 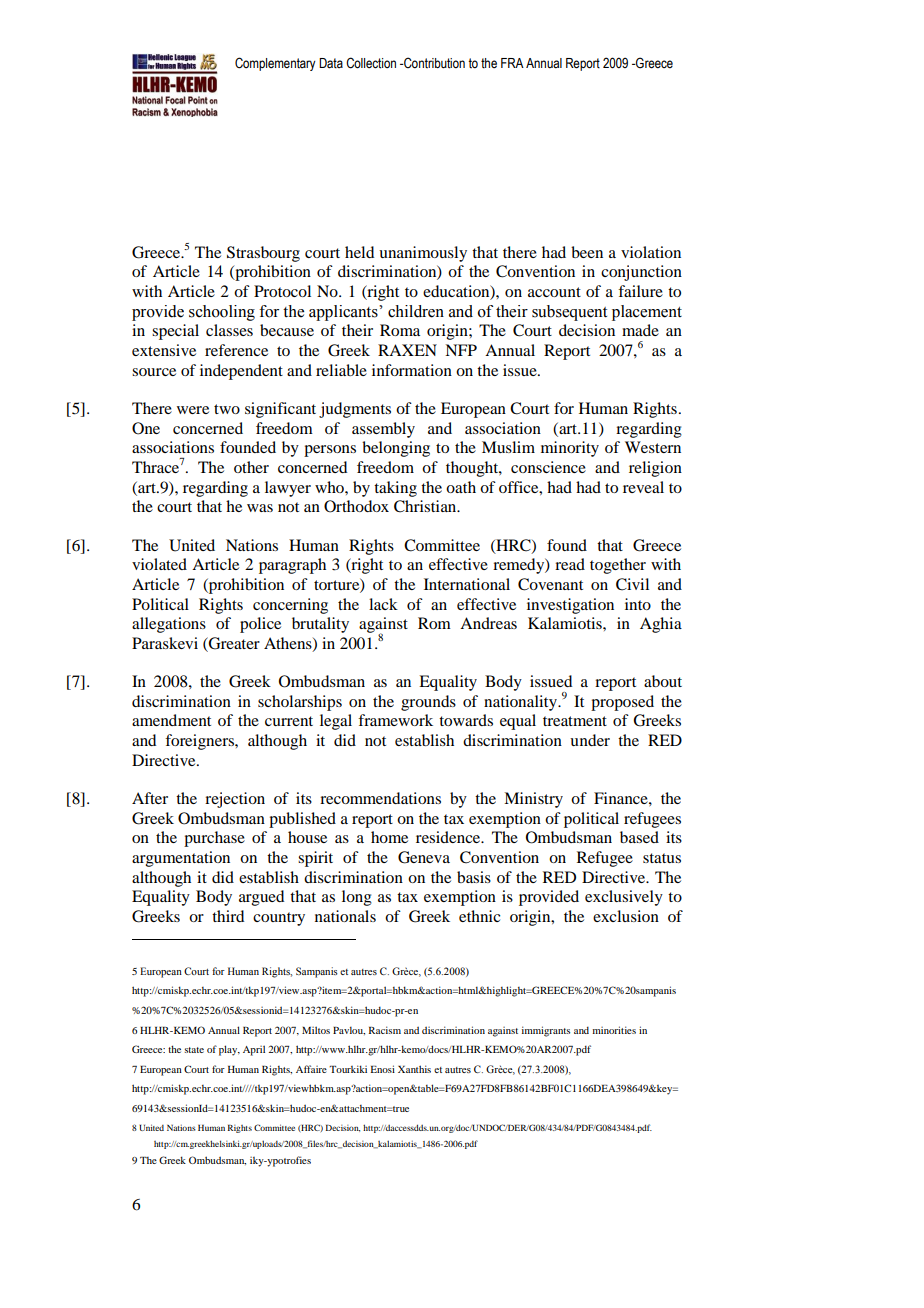 What do you see at coordinates (423, 254) in the image?
I see `unanimously` at bounding box center [423, 254].
